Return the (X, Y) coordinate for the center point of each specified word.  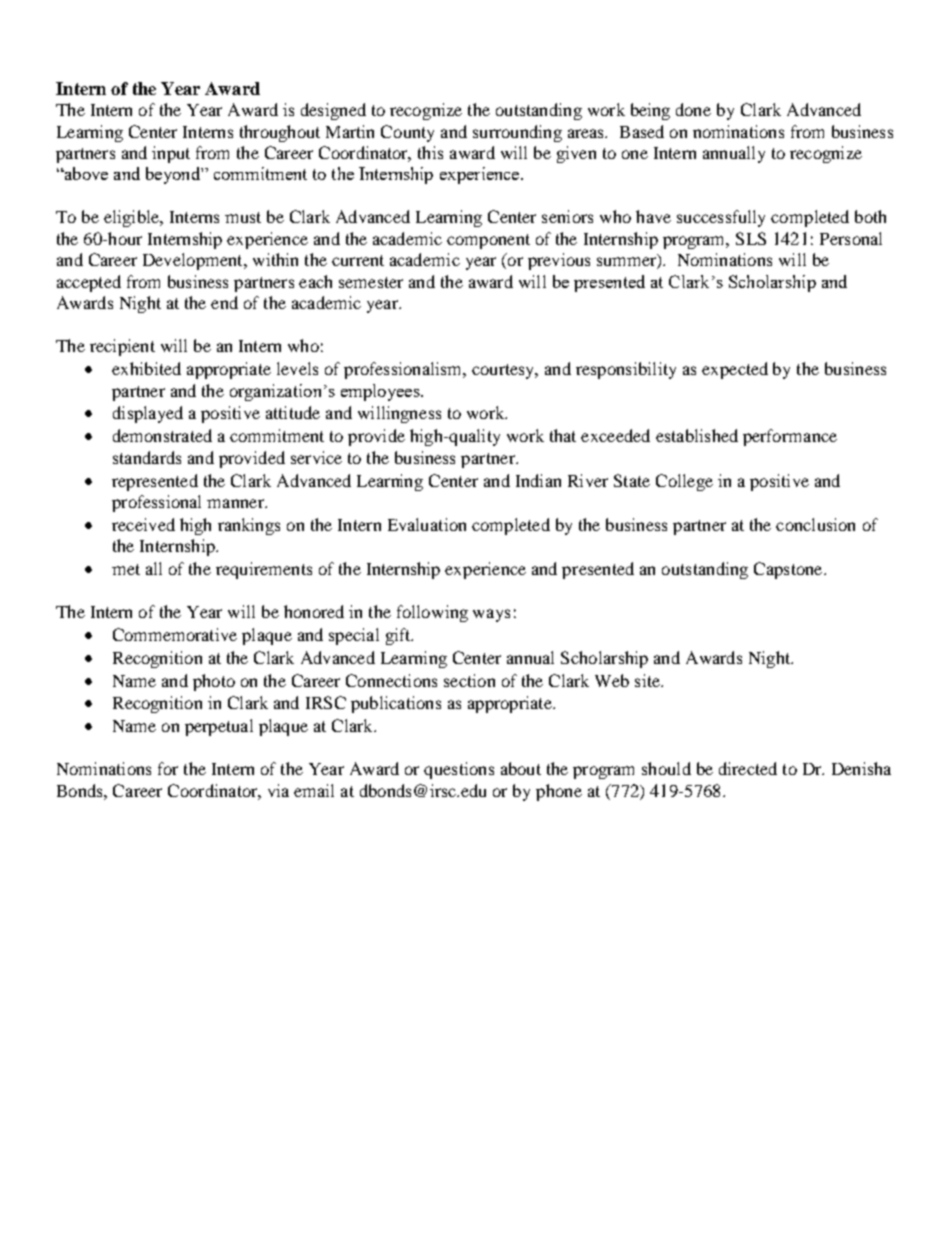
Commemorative (175, 634)
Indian (538, 480)
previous (559, 261)
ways (491, 615)
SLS (751, 238)
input (171, 154)
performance (790, 437)
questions (459, 770)
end (224, 302)
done (693, 109)
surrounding (517, 133)
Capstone (789, 570)
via (278, 790)
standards (147, 457)
